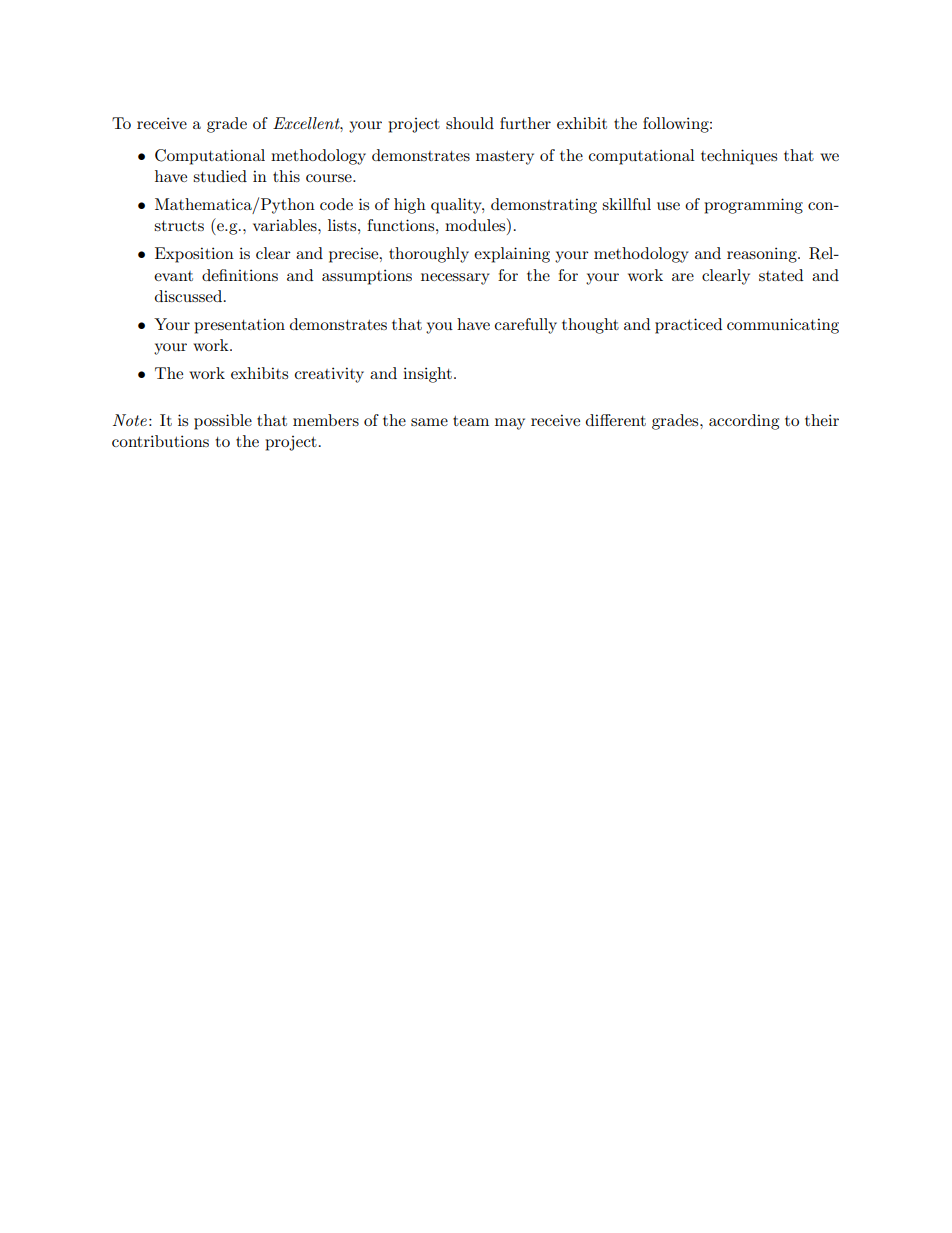 Image resolution: width=952 pixels, height=1233 pixels. I want to click on stated, so click(781, 275).
